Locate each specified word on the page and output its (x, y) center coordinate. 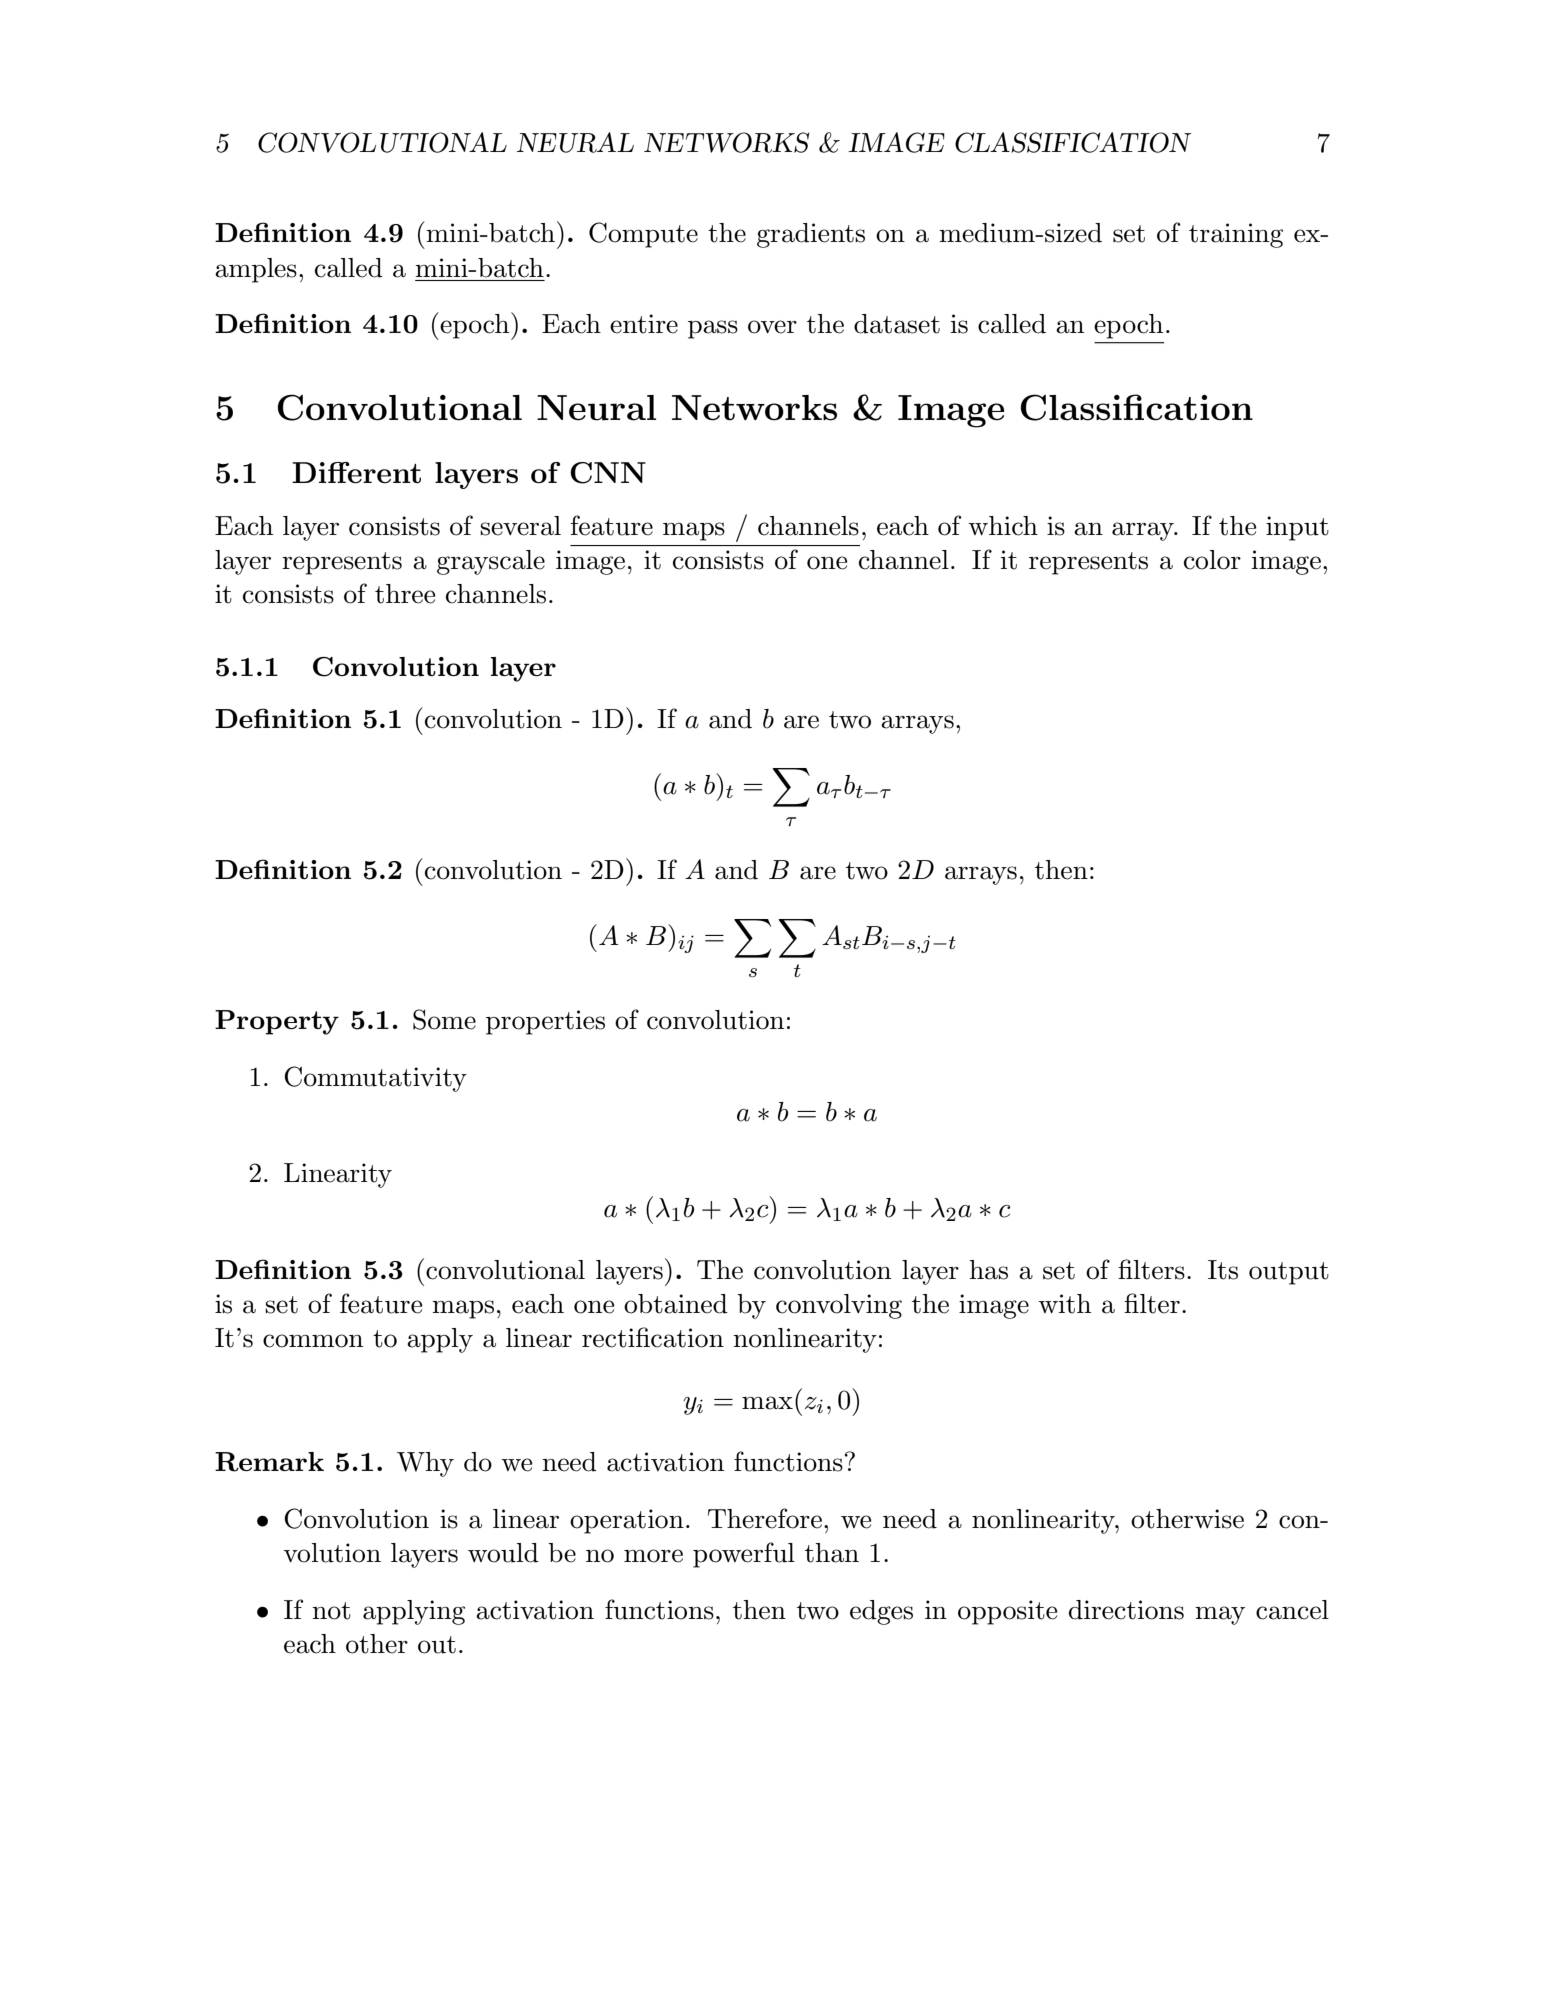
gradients (811, 235)
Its (1223, 1270)
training (1236, 235)
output (1289, 1273)
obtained (676, 1304)
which (1003, 526)
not (331, 1611)
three (405, 594)
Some (444, 1019)
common (313, 1341)
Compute (643, 235)
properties (545, 1022)
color (1212, 560)
